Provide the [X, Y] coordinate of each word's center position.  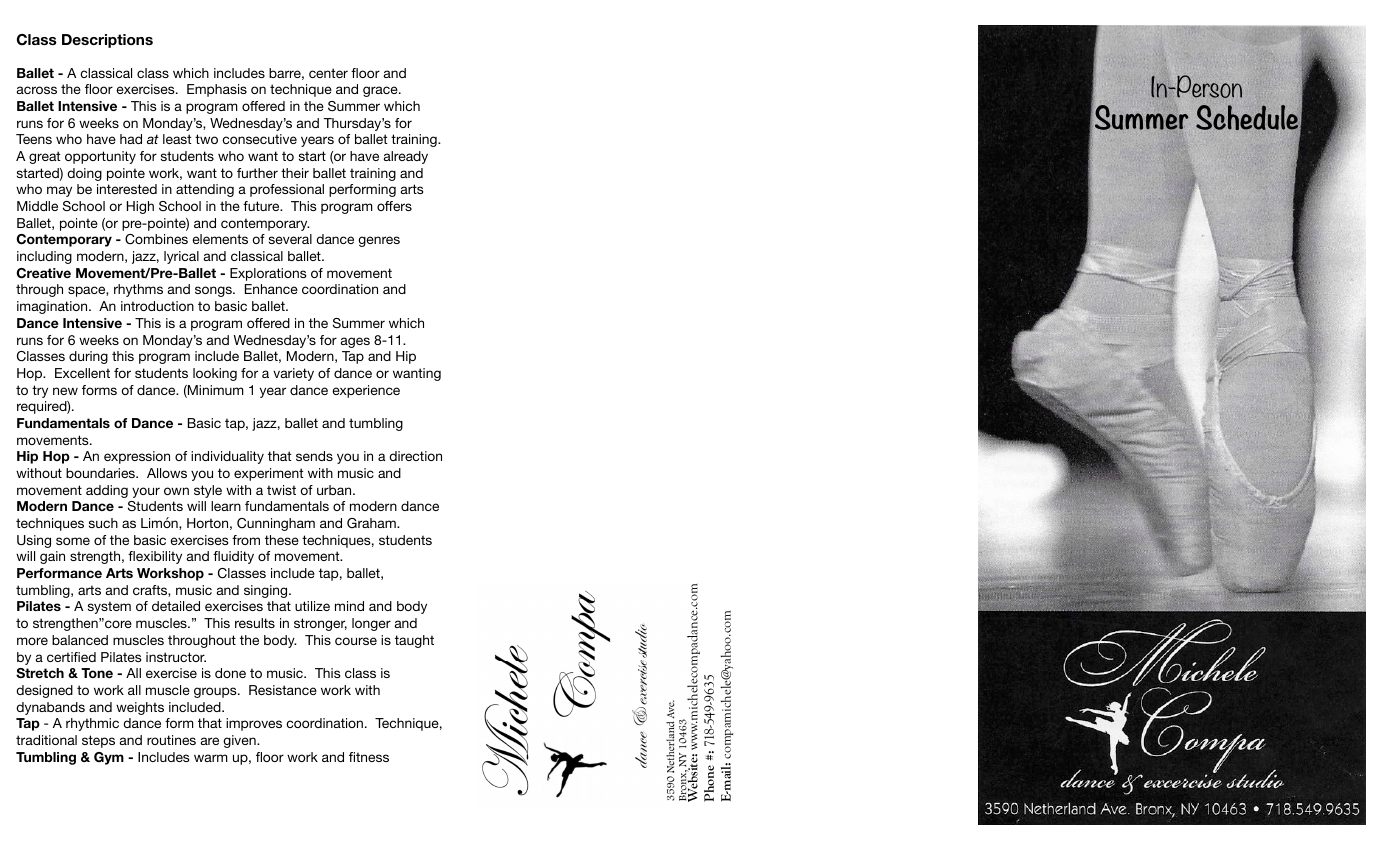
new [65, 391]
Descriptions [107, 41]
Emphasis [217, 90]
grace [381, 91]
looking [215, 374]
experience [366, 391]
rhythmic [92, 724]
